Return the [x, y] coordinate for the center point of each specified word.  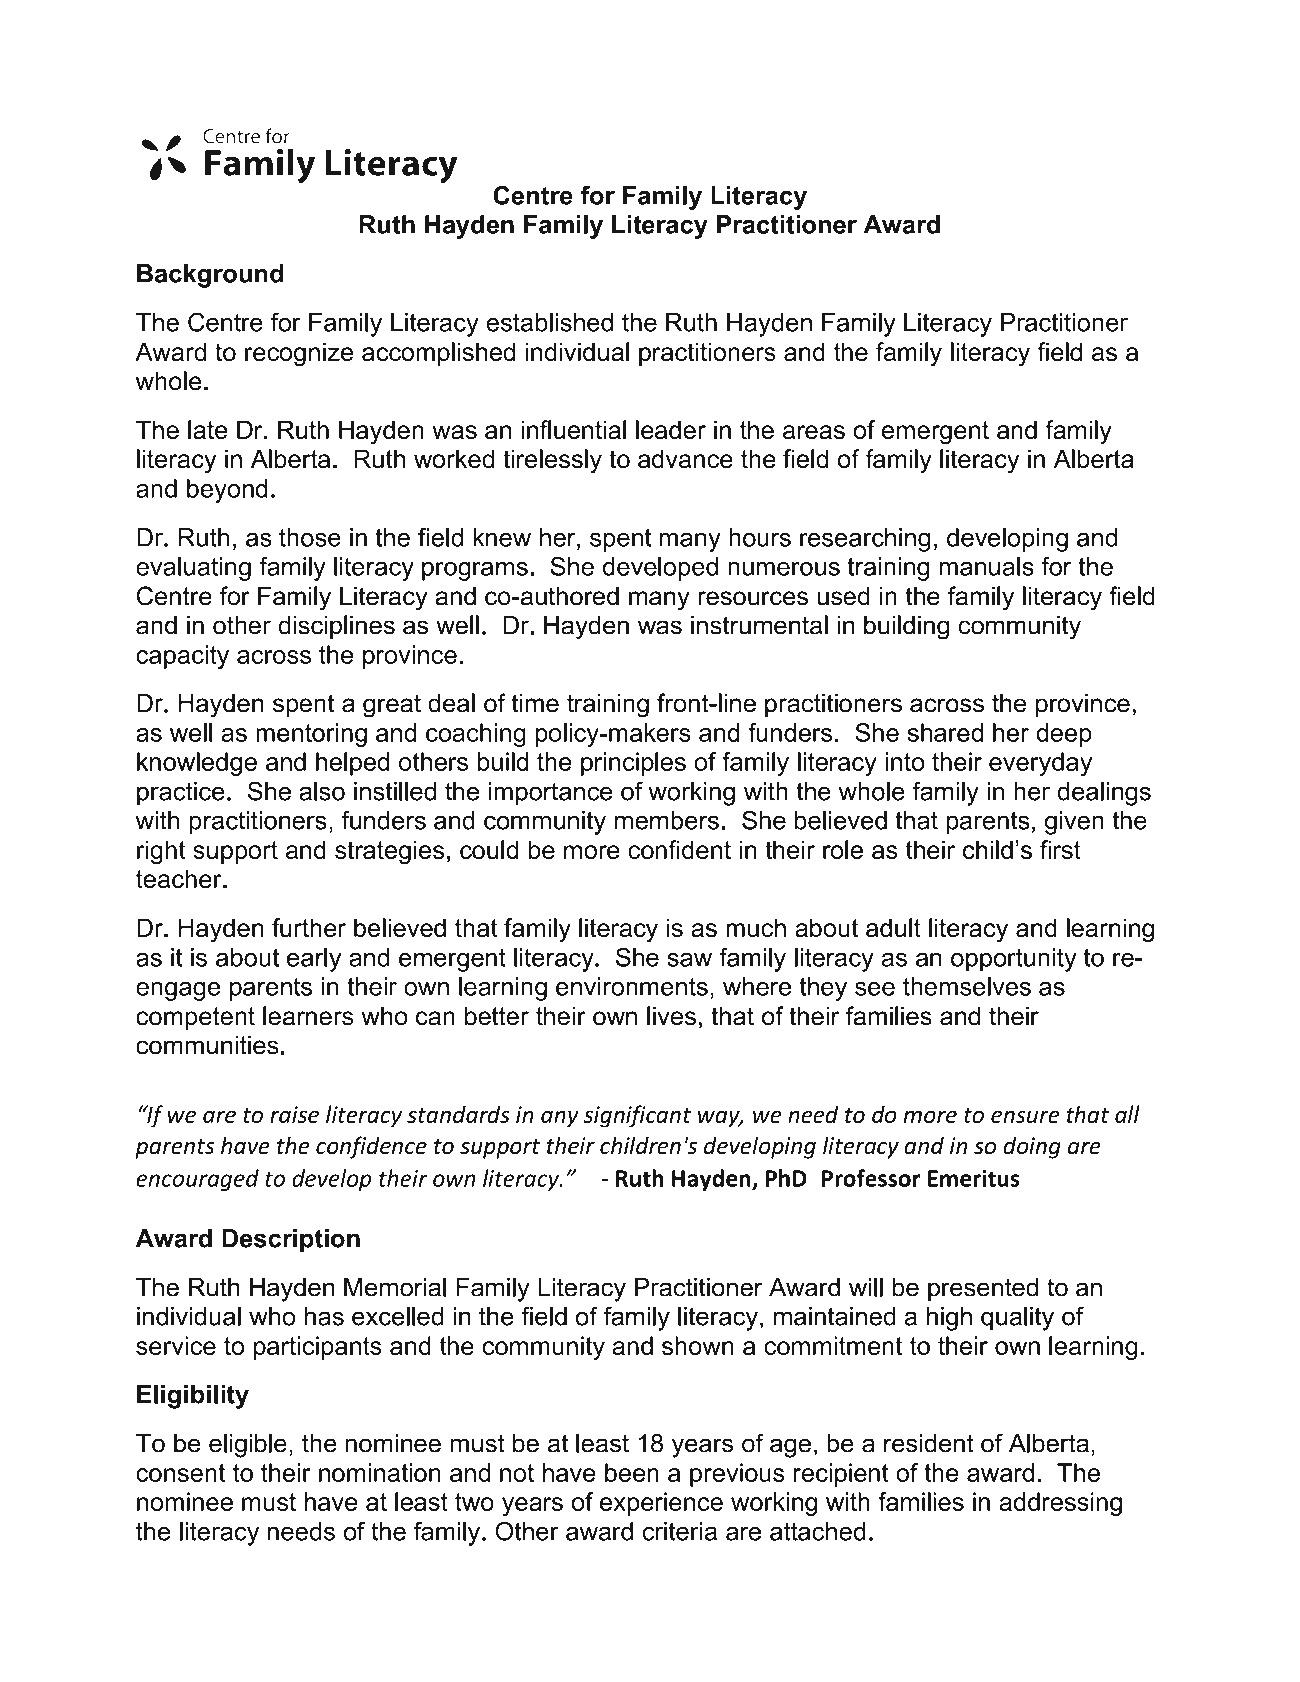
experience [661, 1504]
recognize [299, 354]
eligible [248, 1446]
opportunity [1014, 960]
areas [814, 432]
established [549, 322]
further [309, 927]
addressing [1060, 1504]
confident [679, 849]
